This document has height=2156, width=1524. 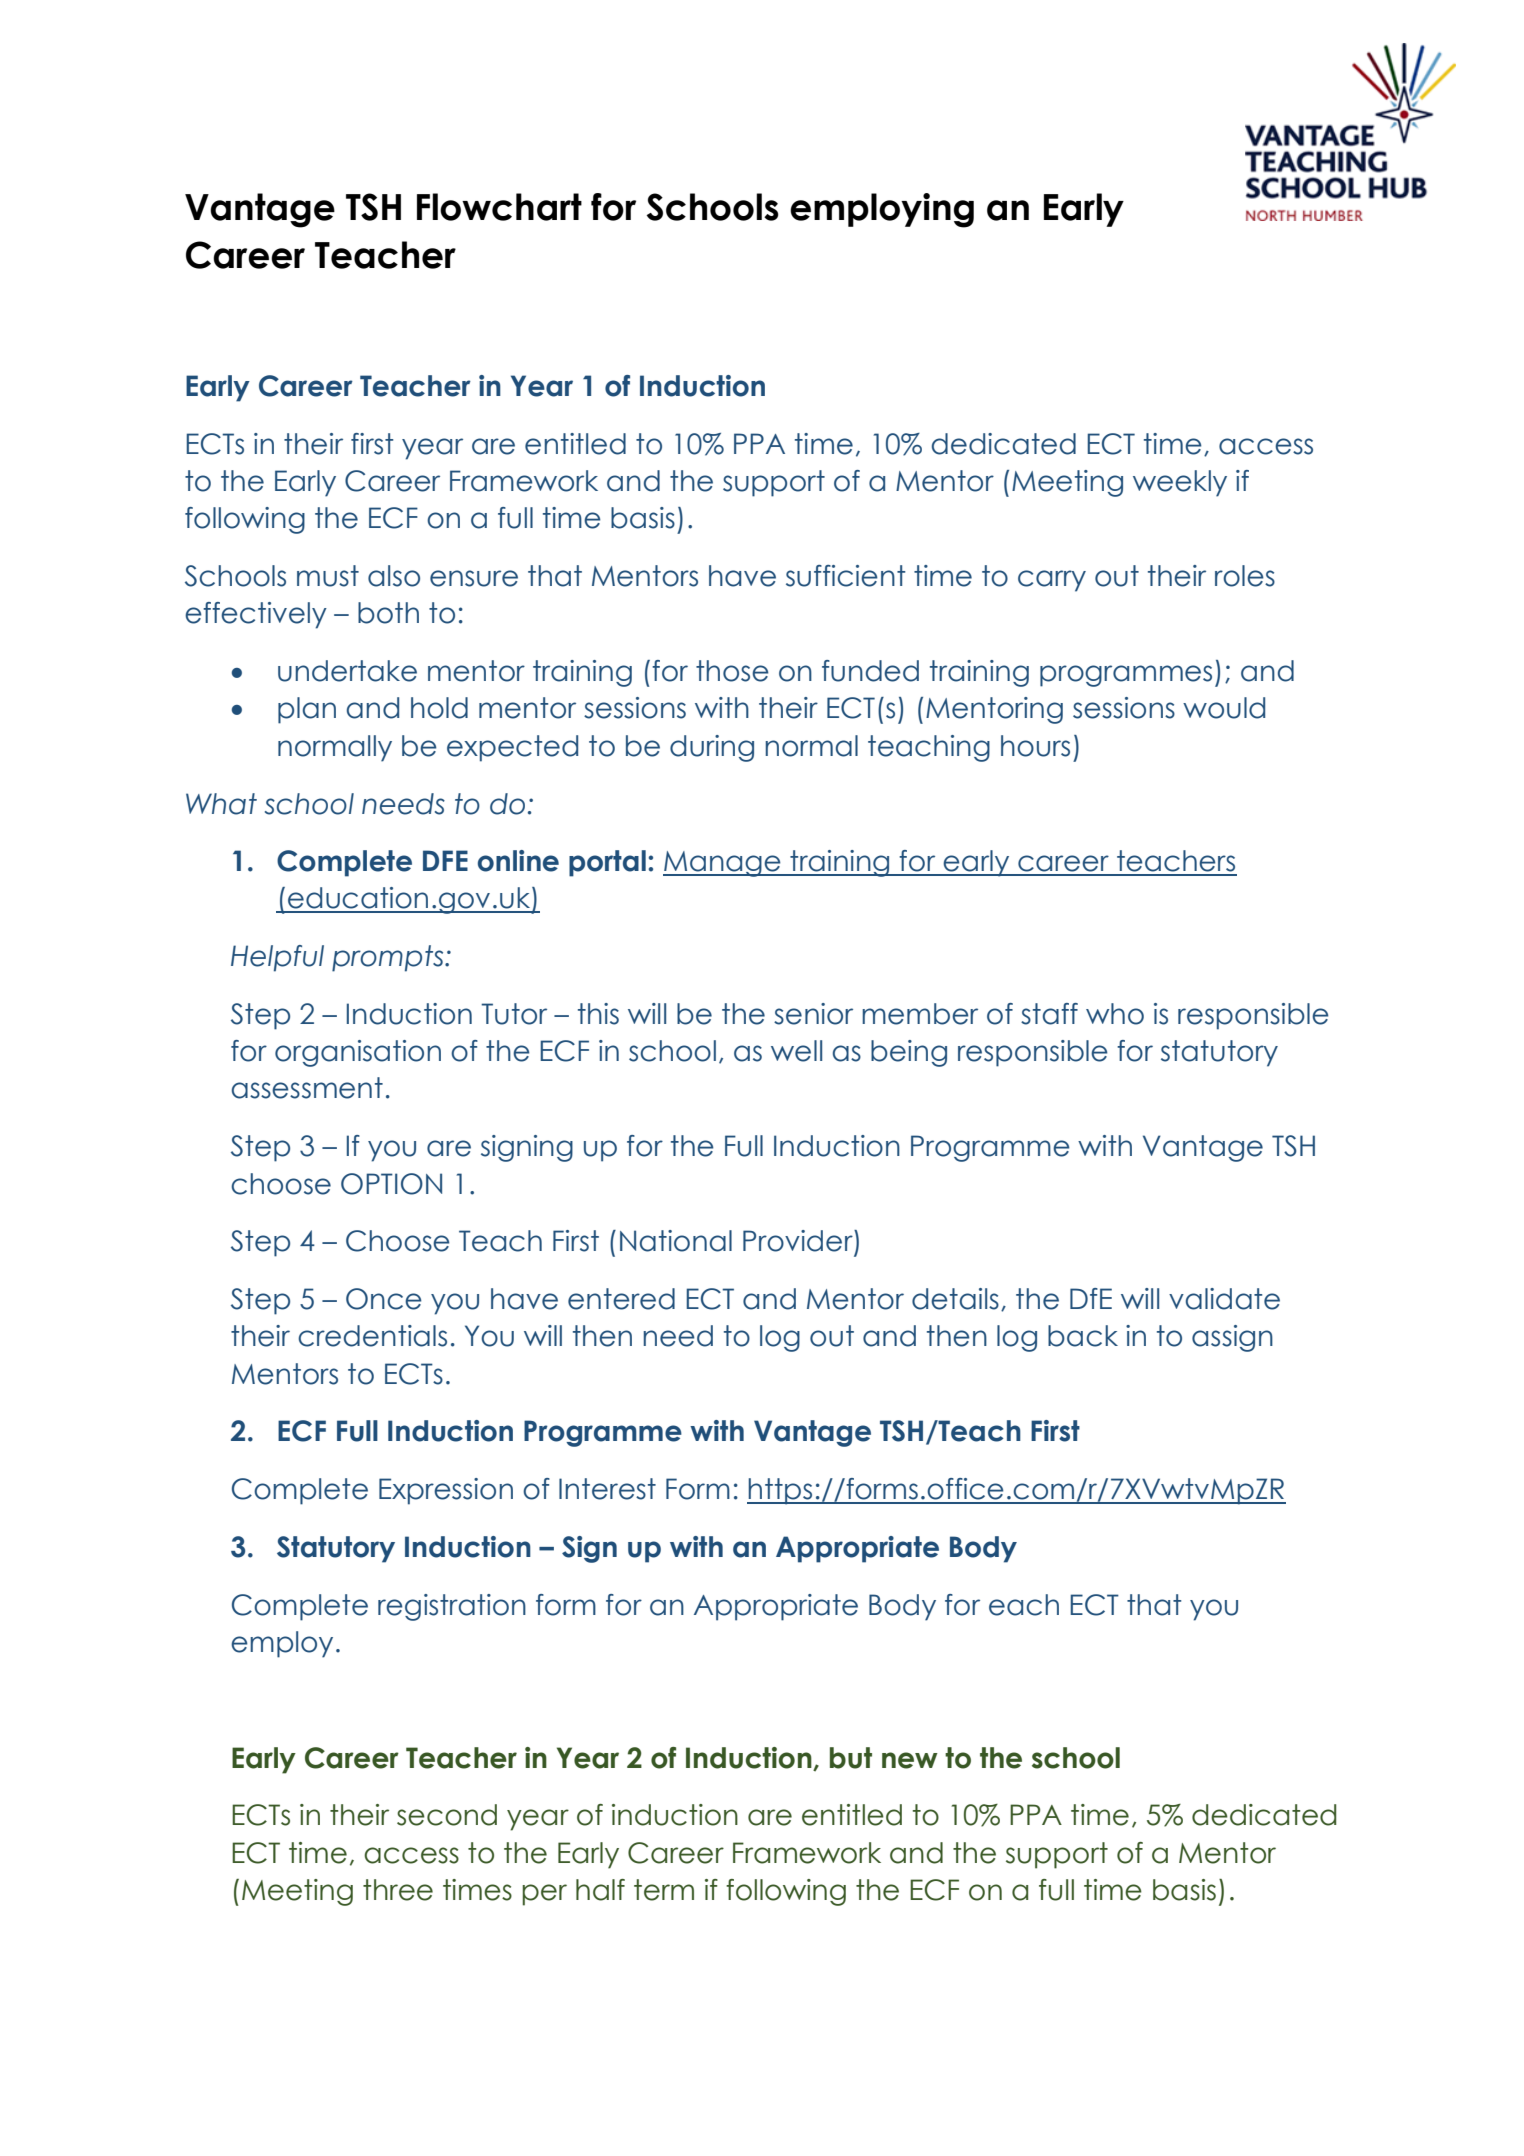 I want to click on Expression, so click(x=446, y=1491).
